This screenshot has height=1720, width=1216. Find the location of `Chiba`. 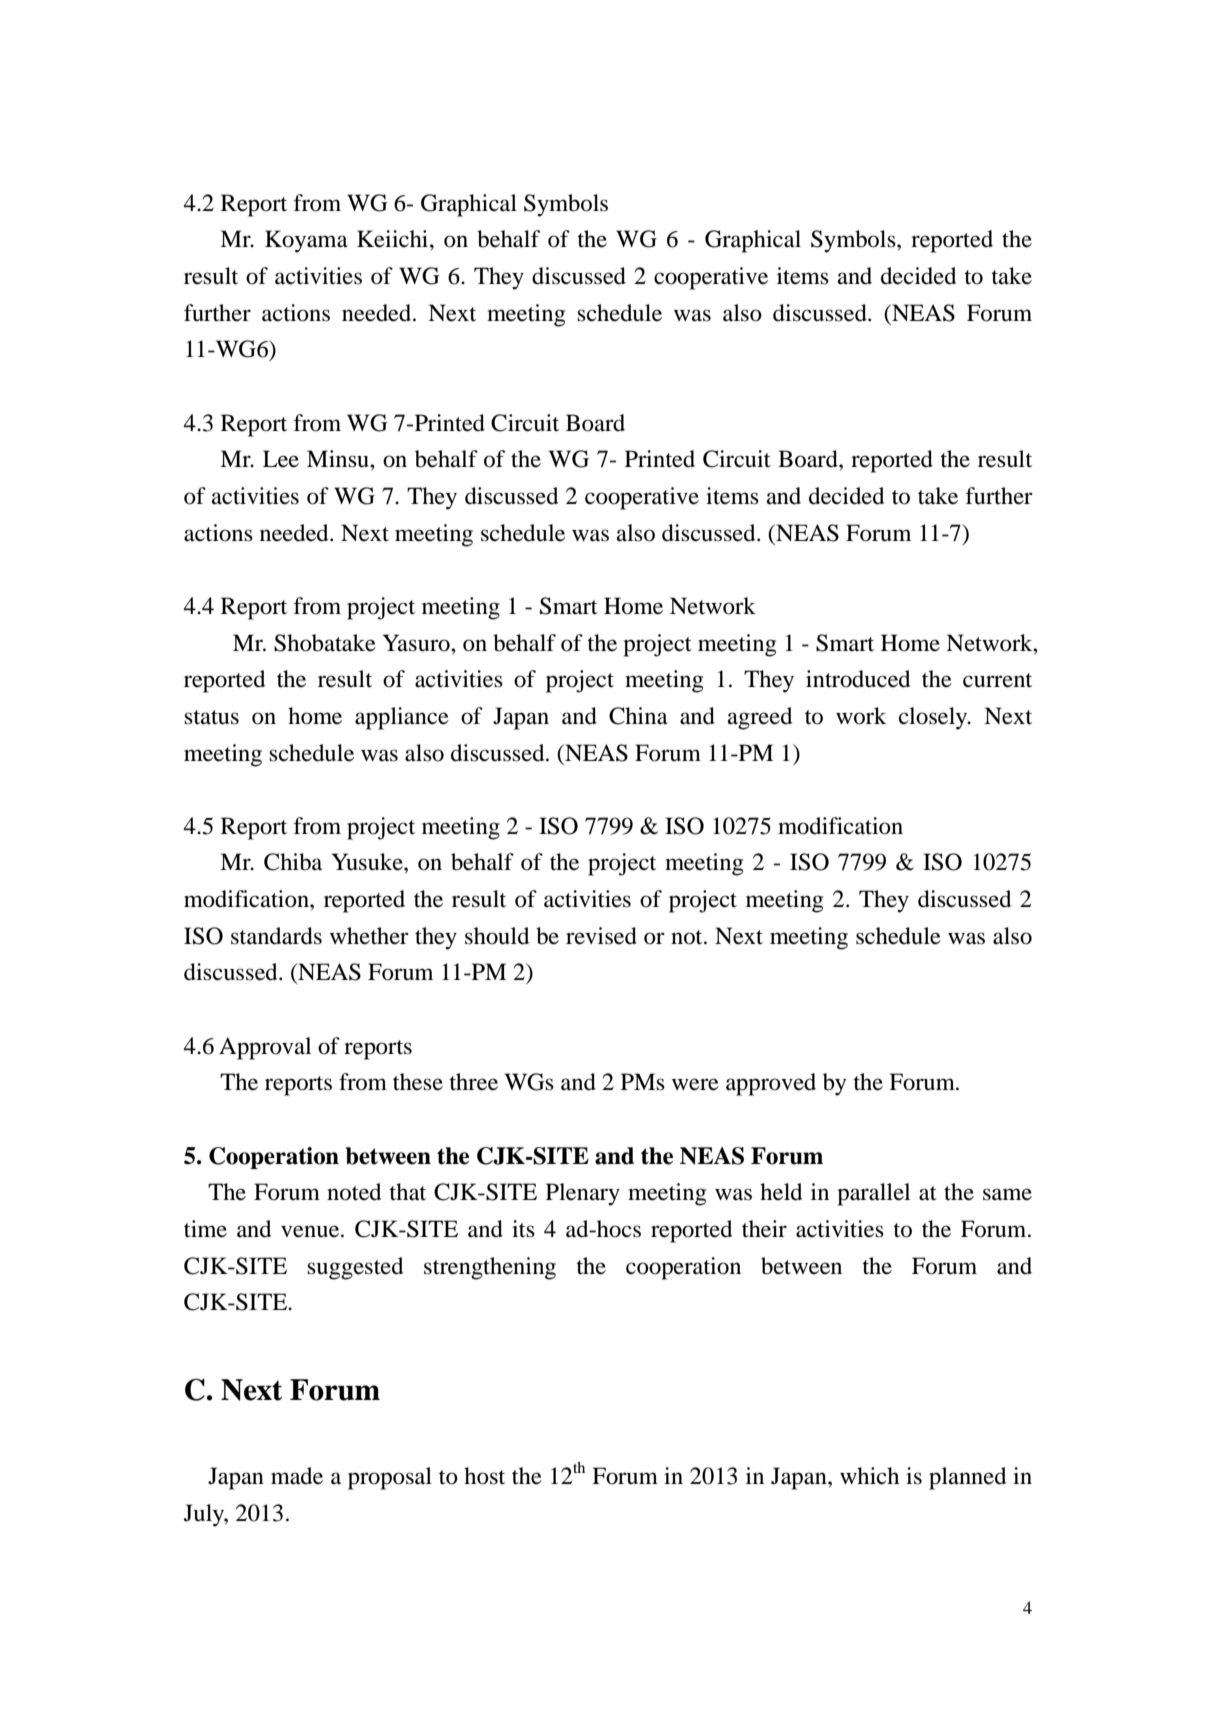

Chiba is located at coordinates (293, 862).
